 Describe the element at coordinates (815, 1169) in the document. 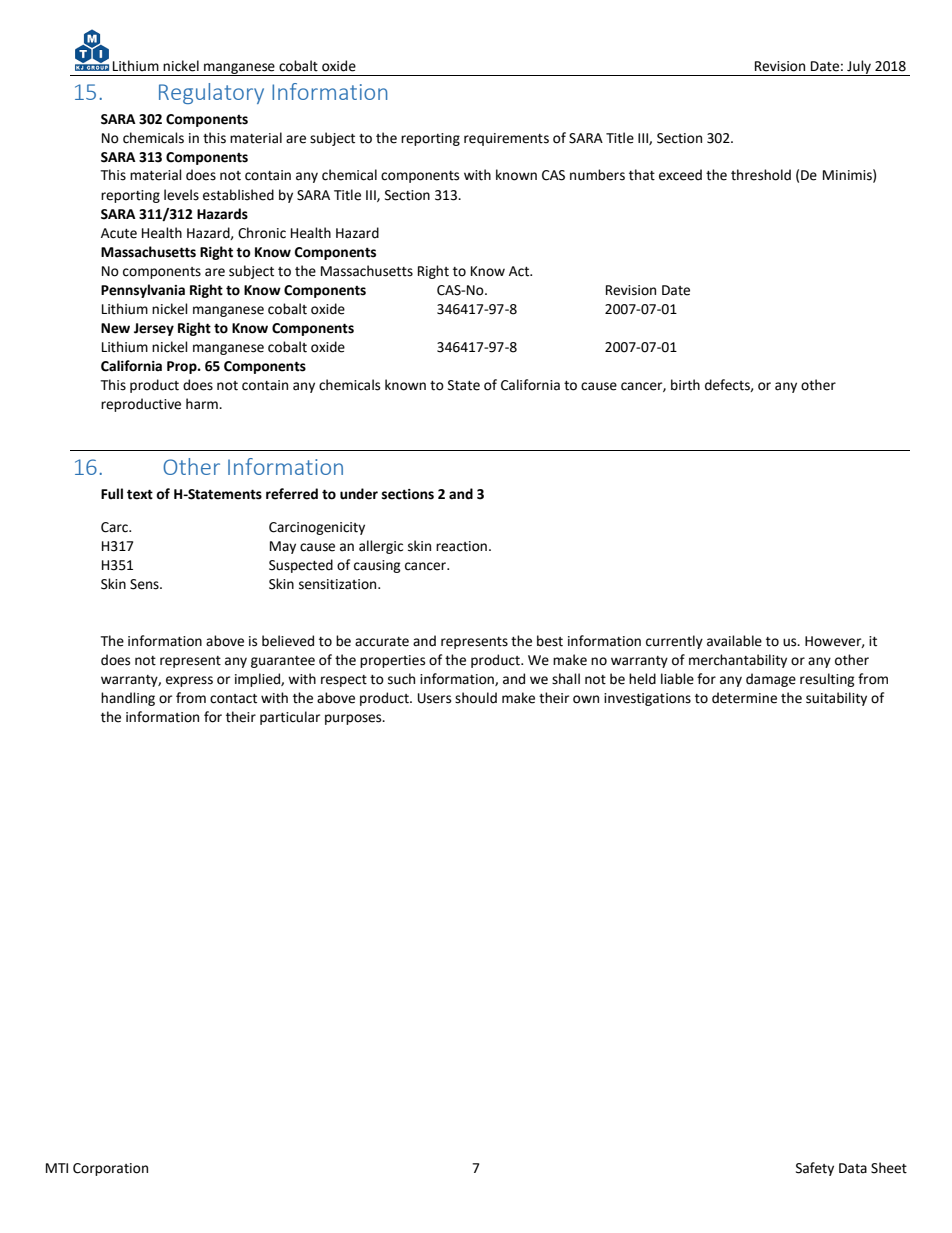

I see `Safety` at that location.
